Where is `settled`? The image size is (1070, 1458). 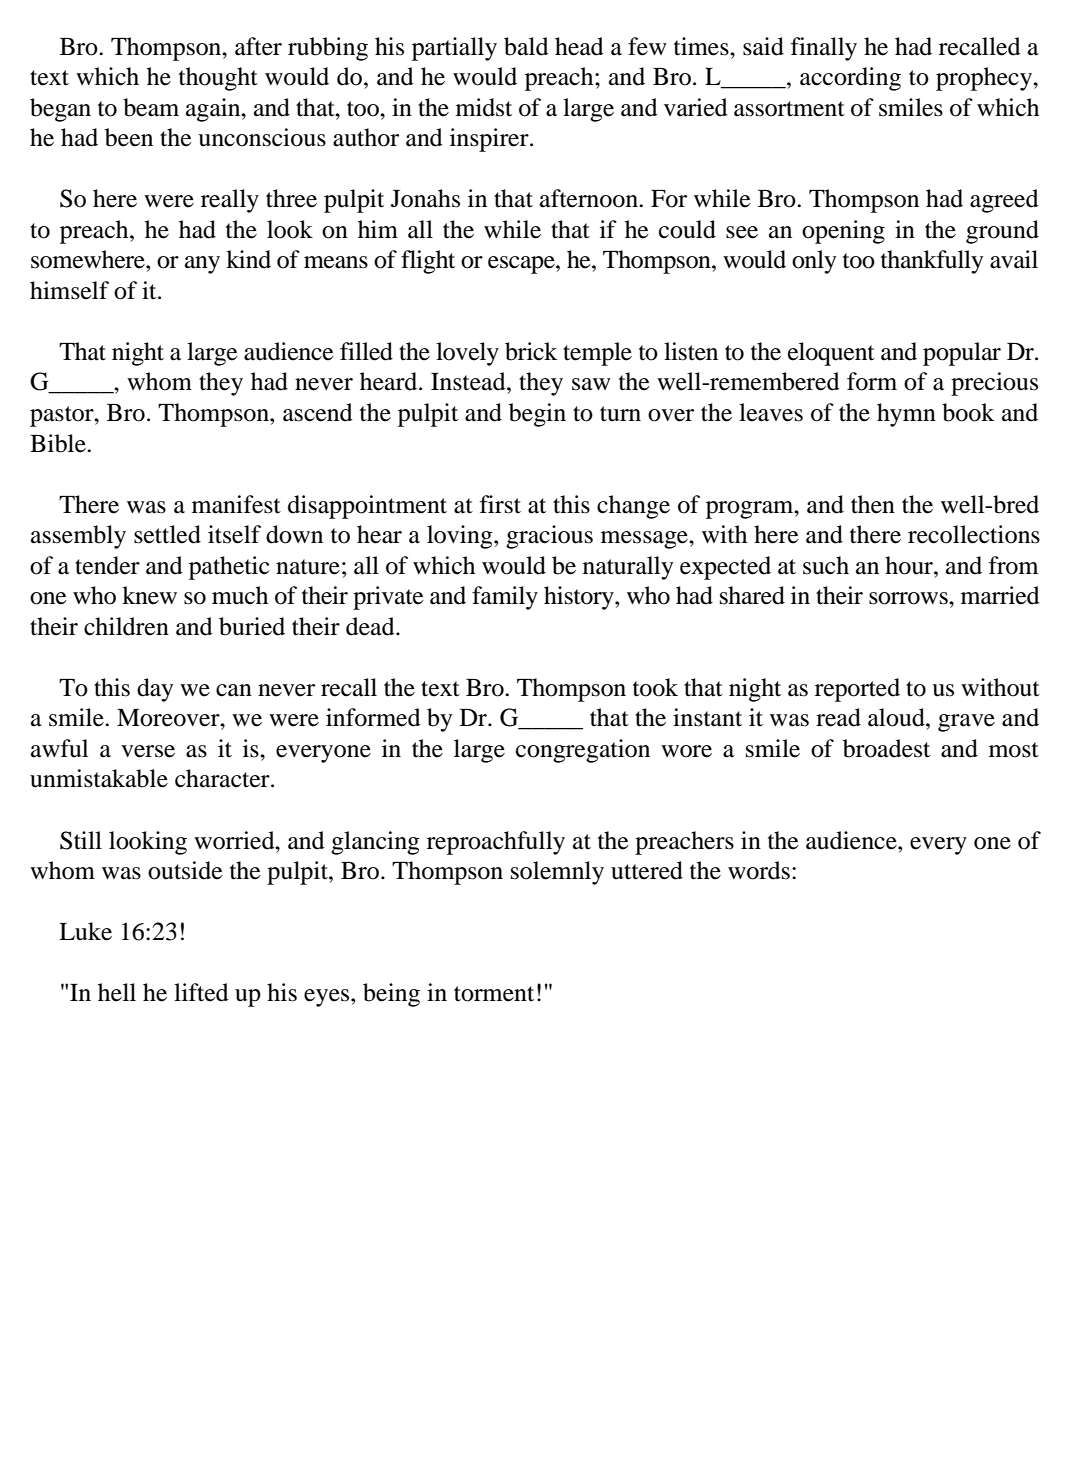
settled is located at coordinates (167, 534).
